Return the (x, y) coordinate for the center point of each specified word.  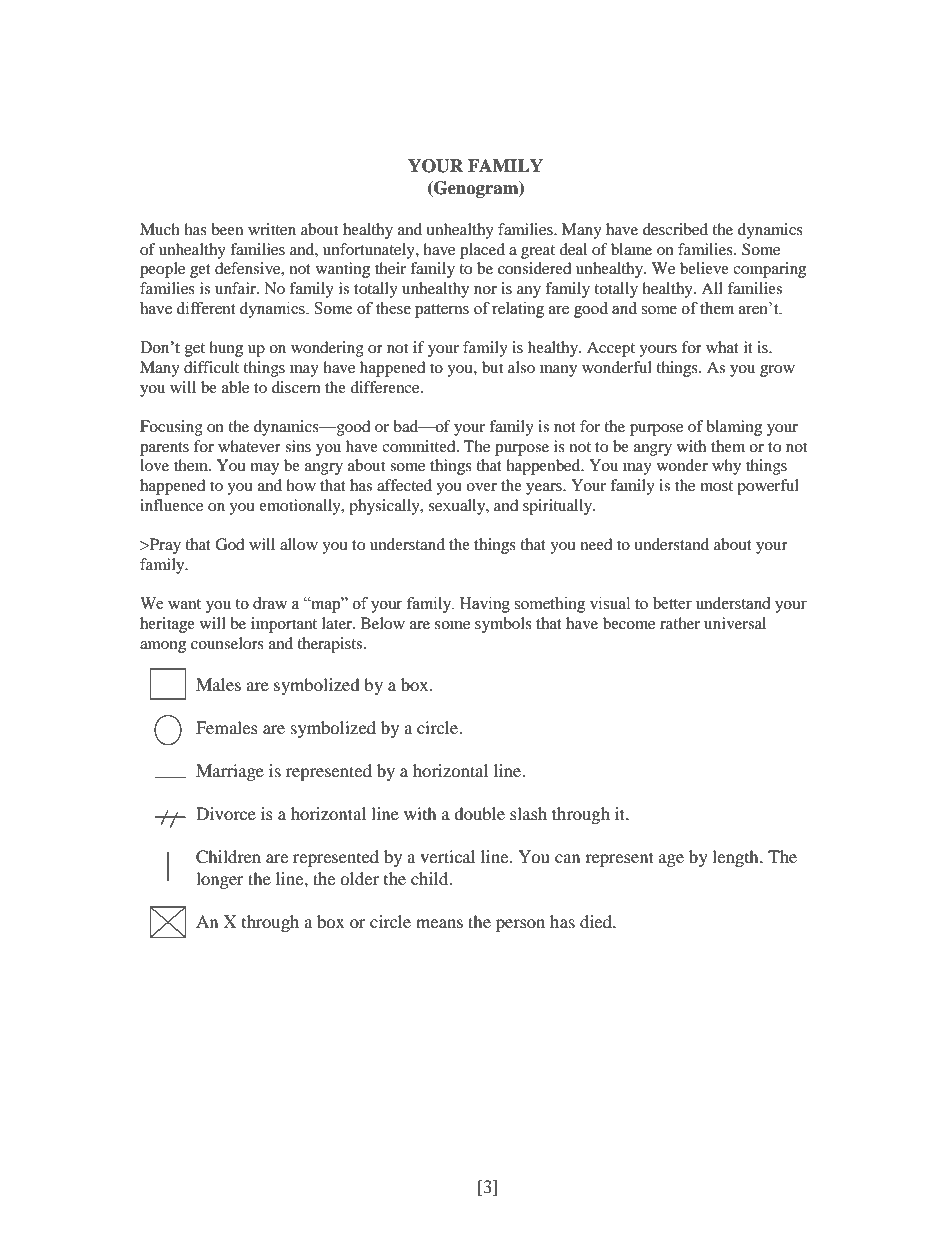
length (736, 858)
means (439, 923)
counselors (227, 643)
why (726, 467)
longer (220, 880)
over (481, 487)
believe (704, 268)
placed (482, 251)
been (227, 229)
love (154, 465)
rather (680, 623)
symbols (503, 625)
